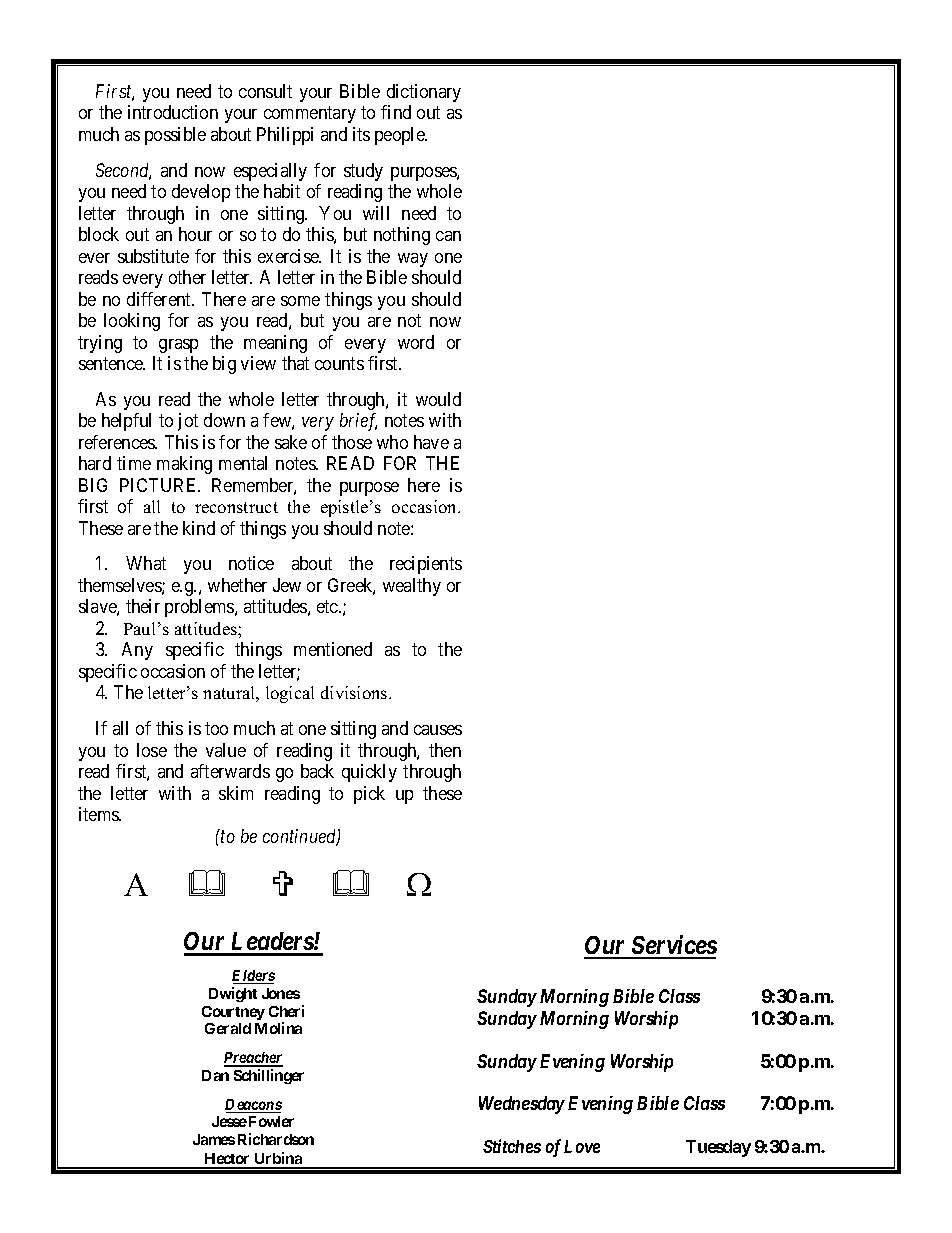 The width and height of the screenshot is (952, 1233). What do you see at coordinates (178, 346) in the screenshot?
I see `grasp` at bounding box center [178, 346].
